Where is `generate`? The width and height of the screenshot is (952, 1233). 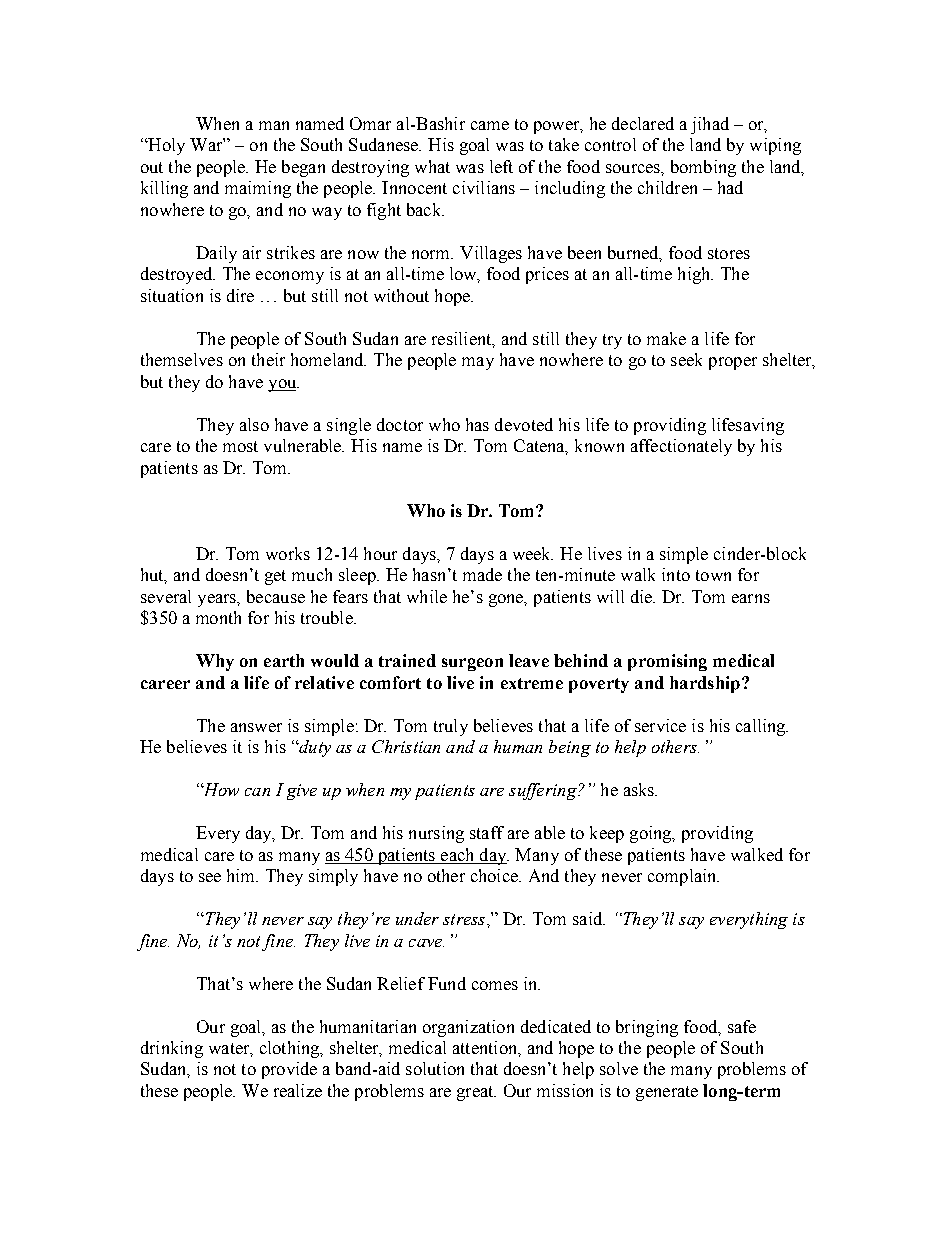
generate is located at coordinates (667, 1093).
